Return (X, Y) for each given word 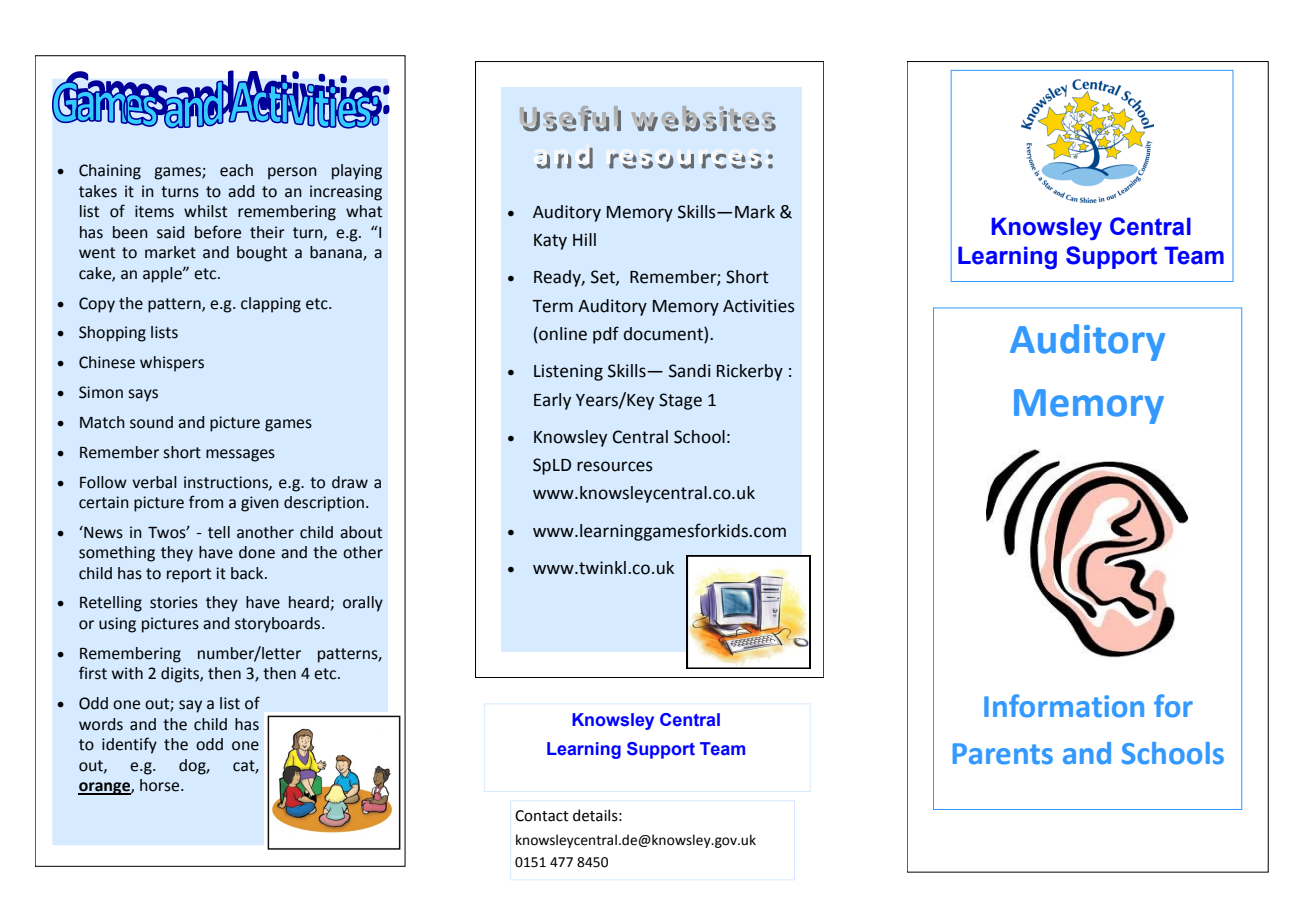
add (241, 191)
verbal (154, 482)
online (562, 334)
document (664, 334)
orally (363, 604)
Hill (584, 239)
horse (161, 785)
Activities (759, 306)
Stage (680, 401)
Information (1064, 706)
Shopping (112, 334)
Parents (1003, 754)
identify (129, 745)
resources (615, 466)
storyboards (279, 625)
